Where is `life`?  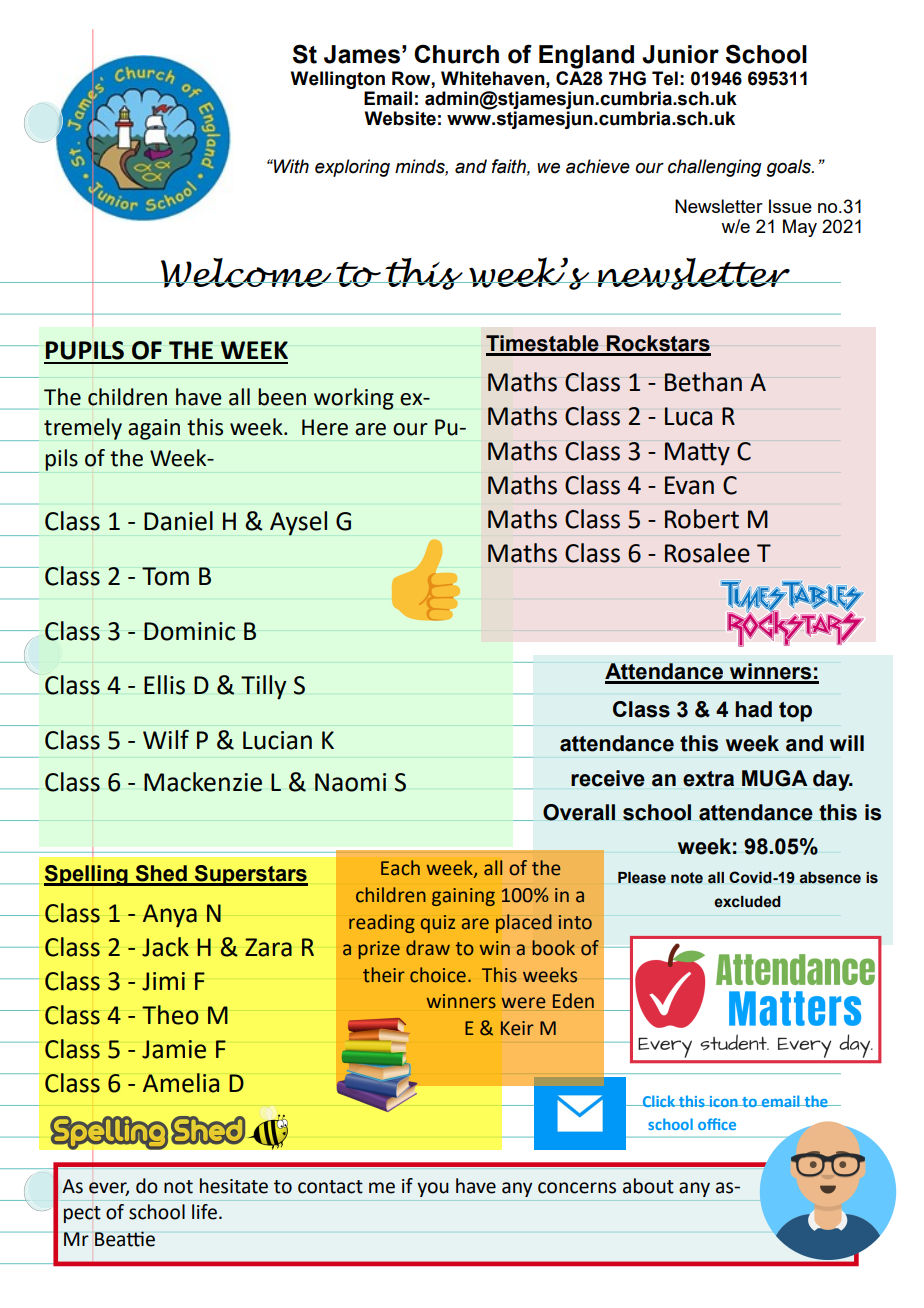 life is located at coordinates (204, 1212).
